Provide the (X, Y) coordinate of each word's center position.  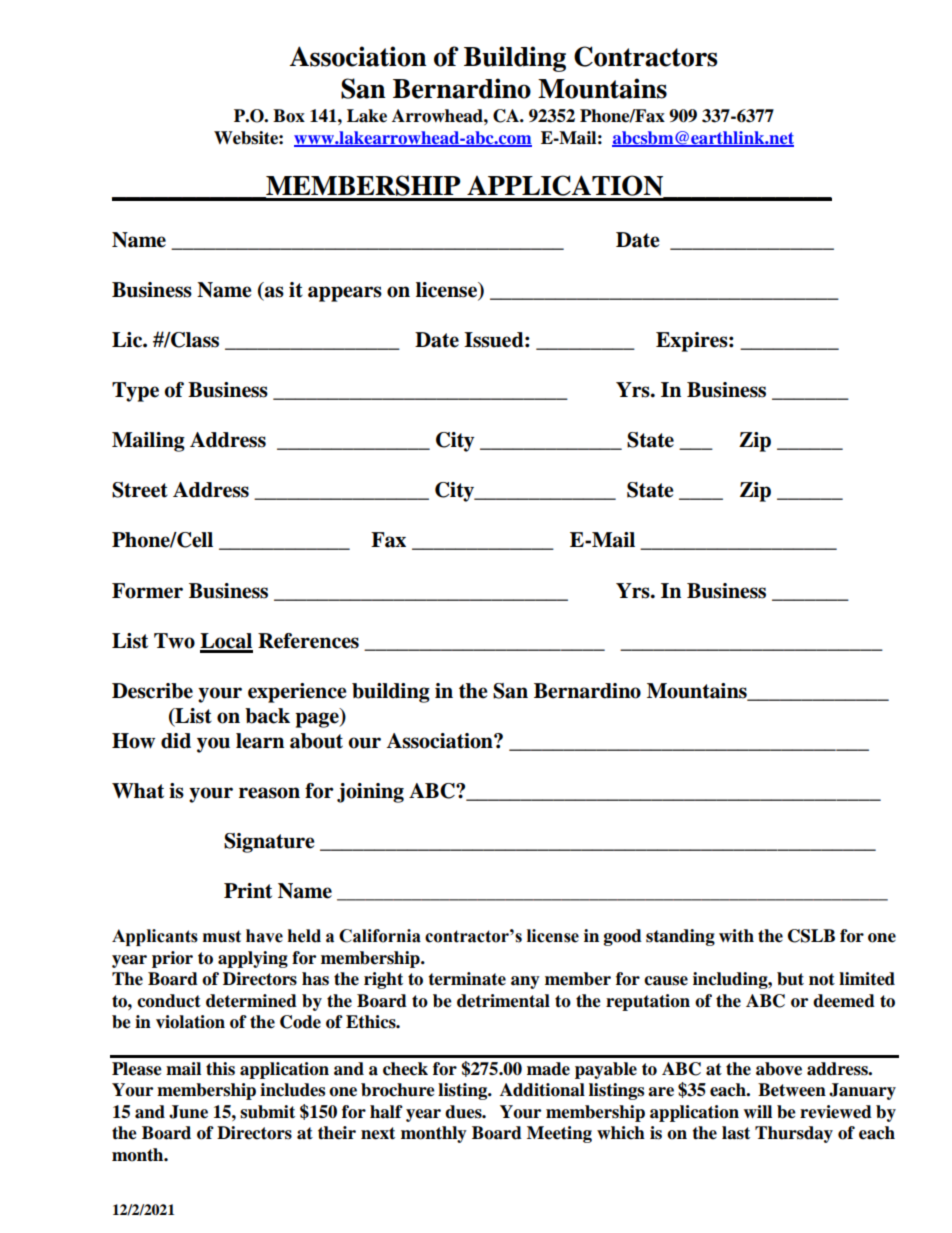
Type (135, 392)
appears (345, 294)
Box (289, 116)
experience (297, 693)
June (188, 1112)
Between (792, 1090)
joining (370, 793)
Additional (542, 1090)
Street (140, 490)
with (736, 936)
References (308, 641)
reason (269, 793)
